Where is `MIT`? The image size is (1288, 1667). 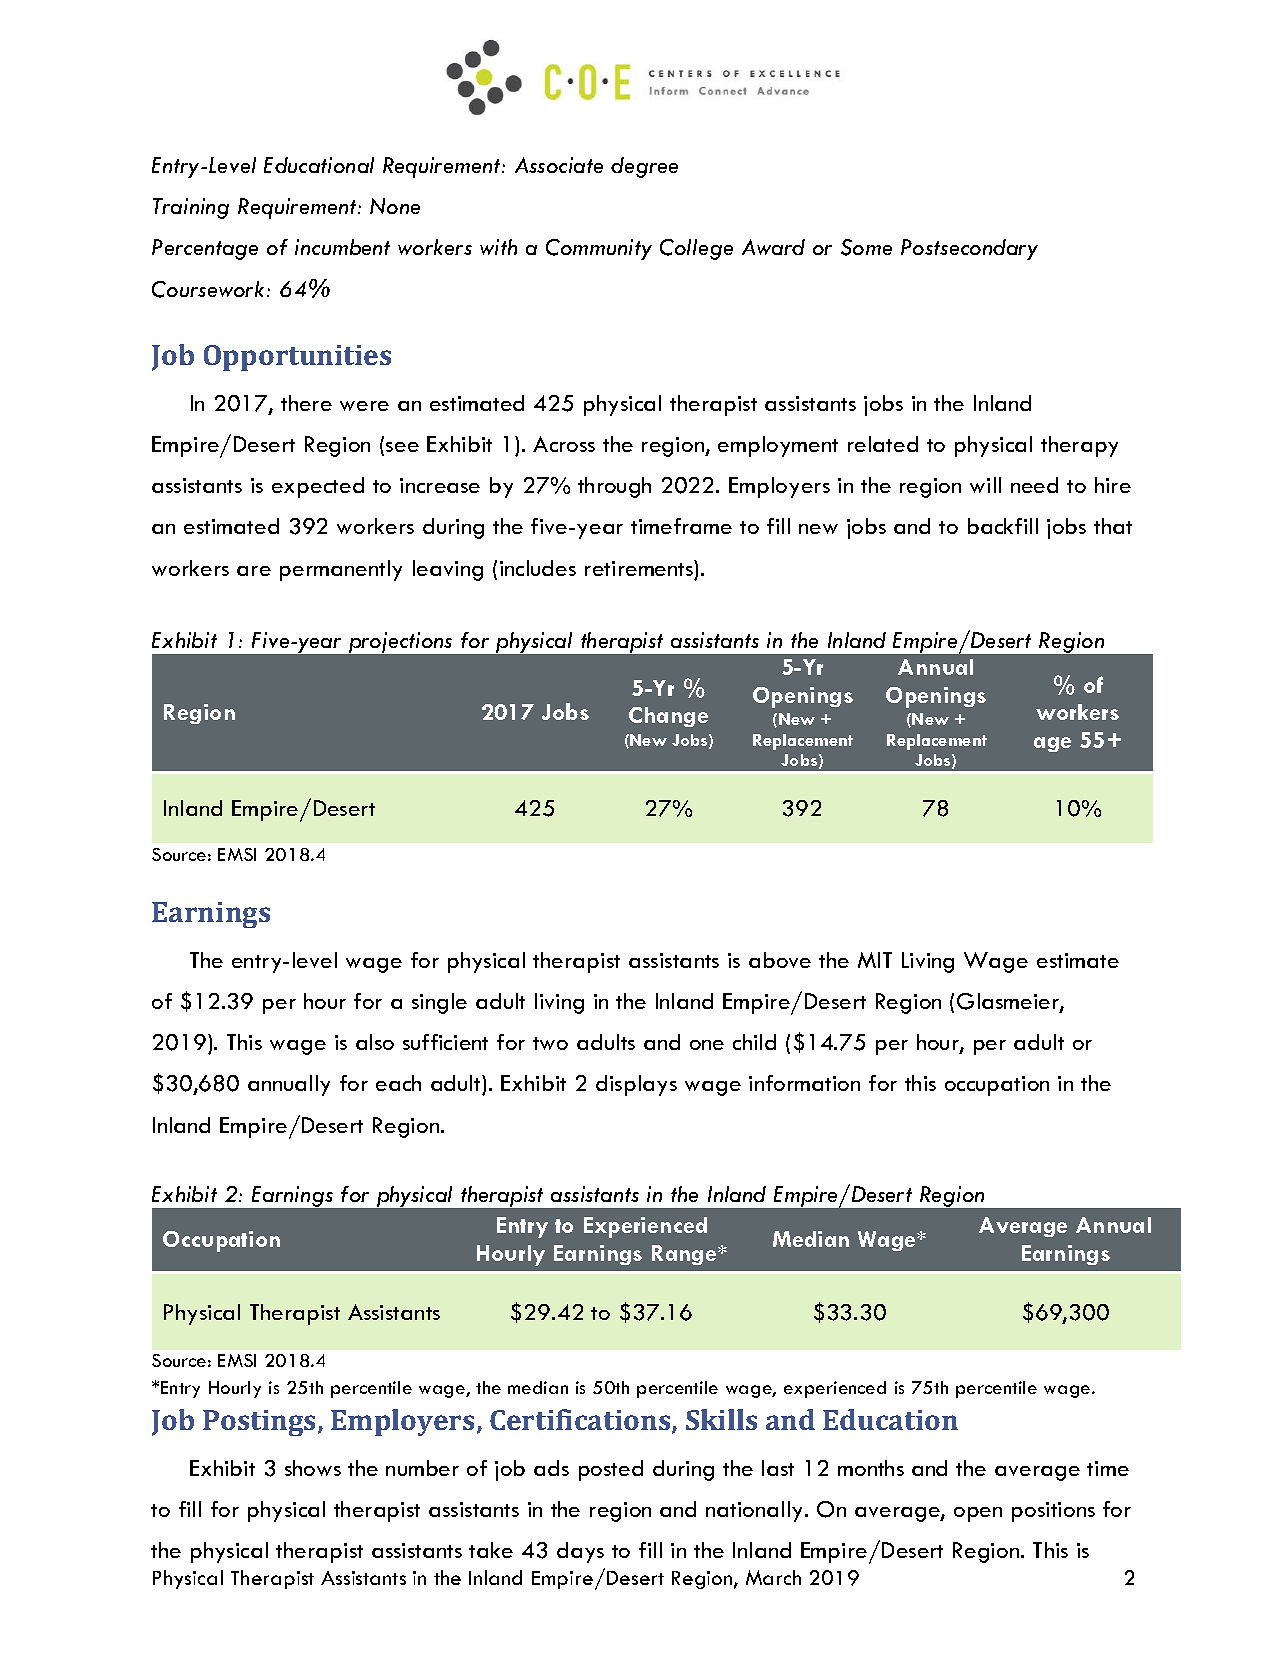
MIT is located at coordinates (875, 960).
